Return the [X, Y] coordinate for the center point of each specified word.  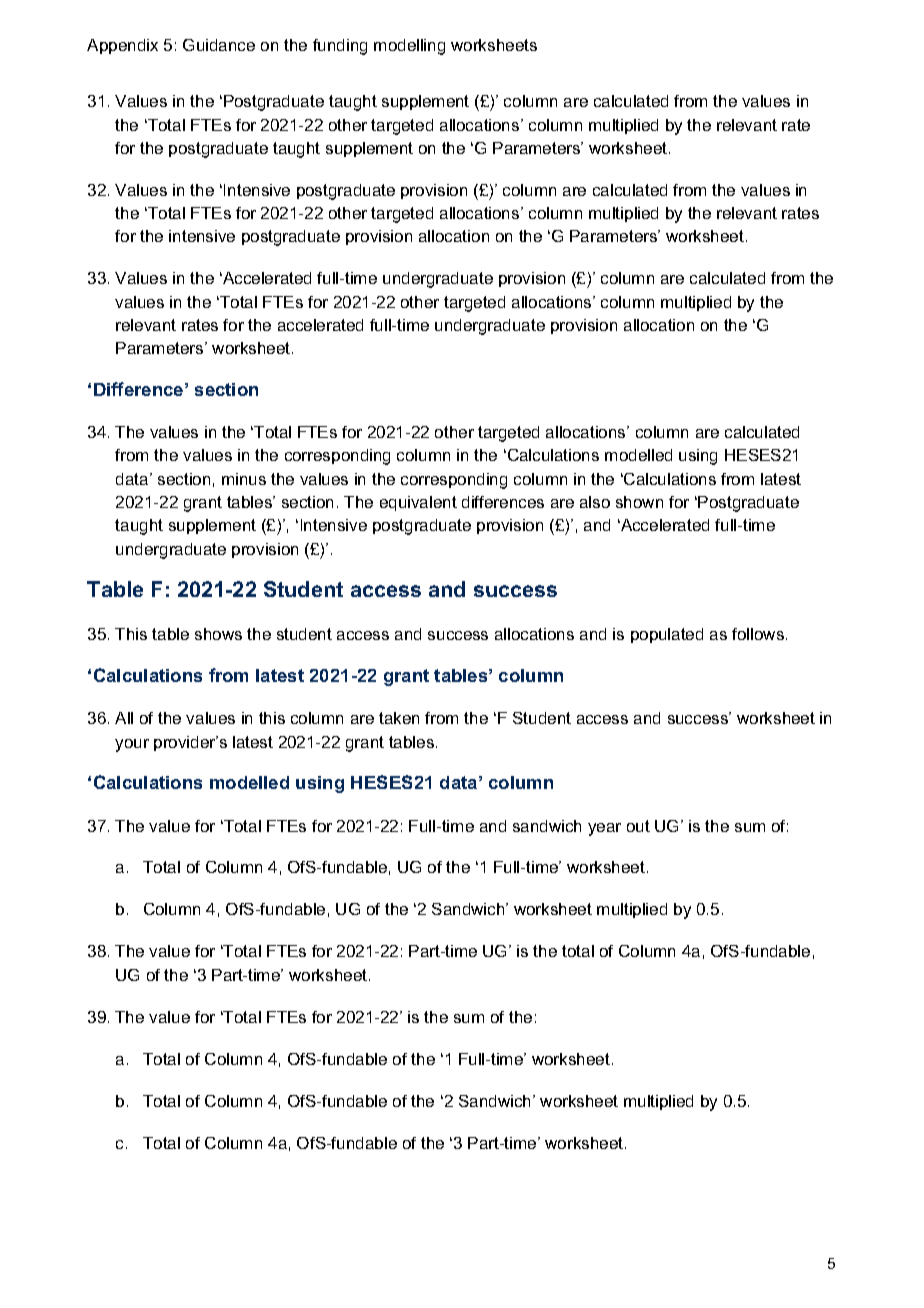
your [132, 745]
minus [244, 479]
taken [399, 718]
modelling [409, 47]
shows [218, 634]
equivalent [418, 503]
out [638, 826]
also [595, 502]
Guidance [219, 45]
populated [667, 635]
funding [340, 47]
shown [639, 502]
